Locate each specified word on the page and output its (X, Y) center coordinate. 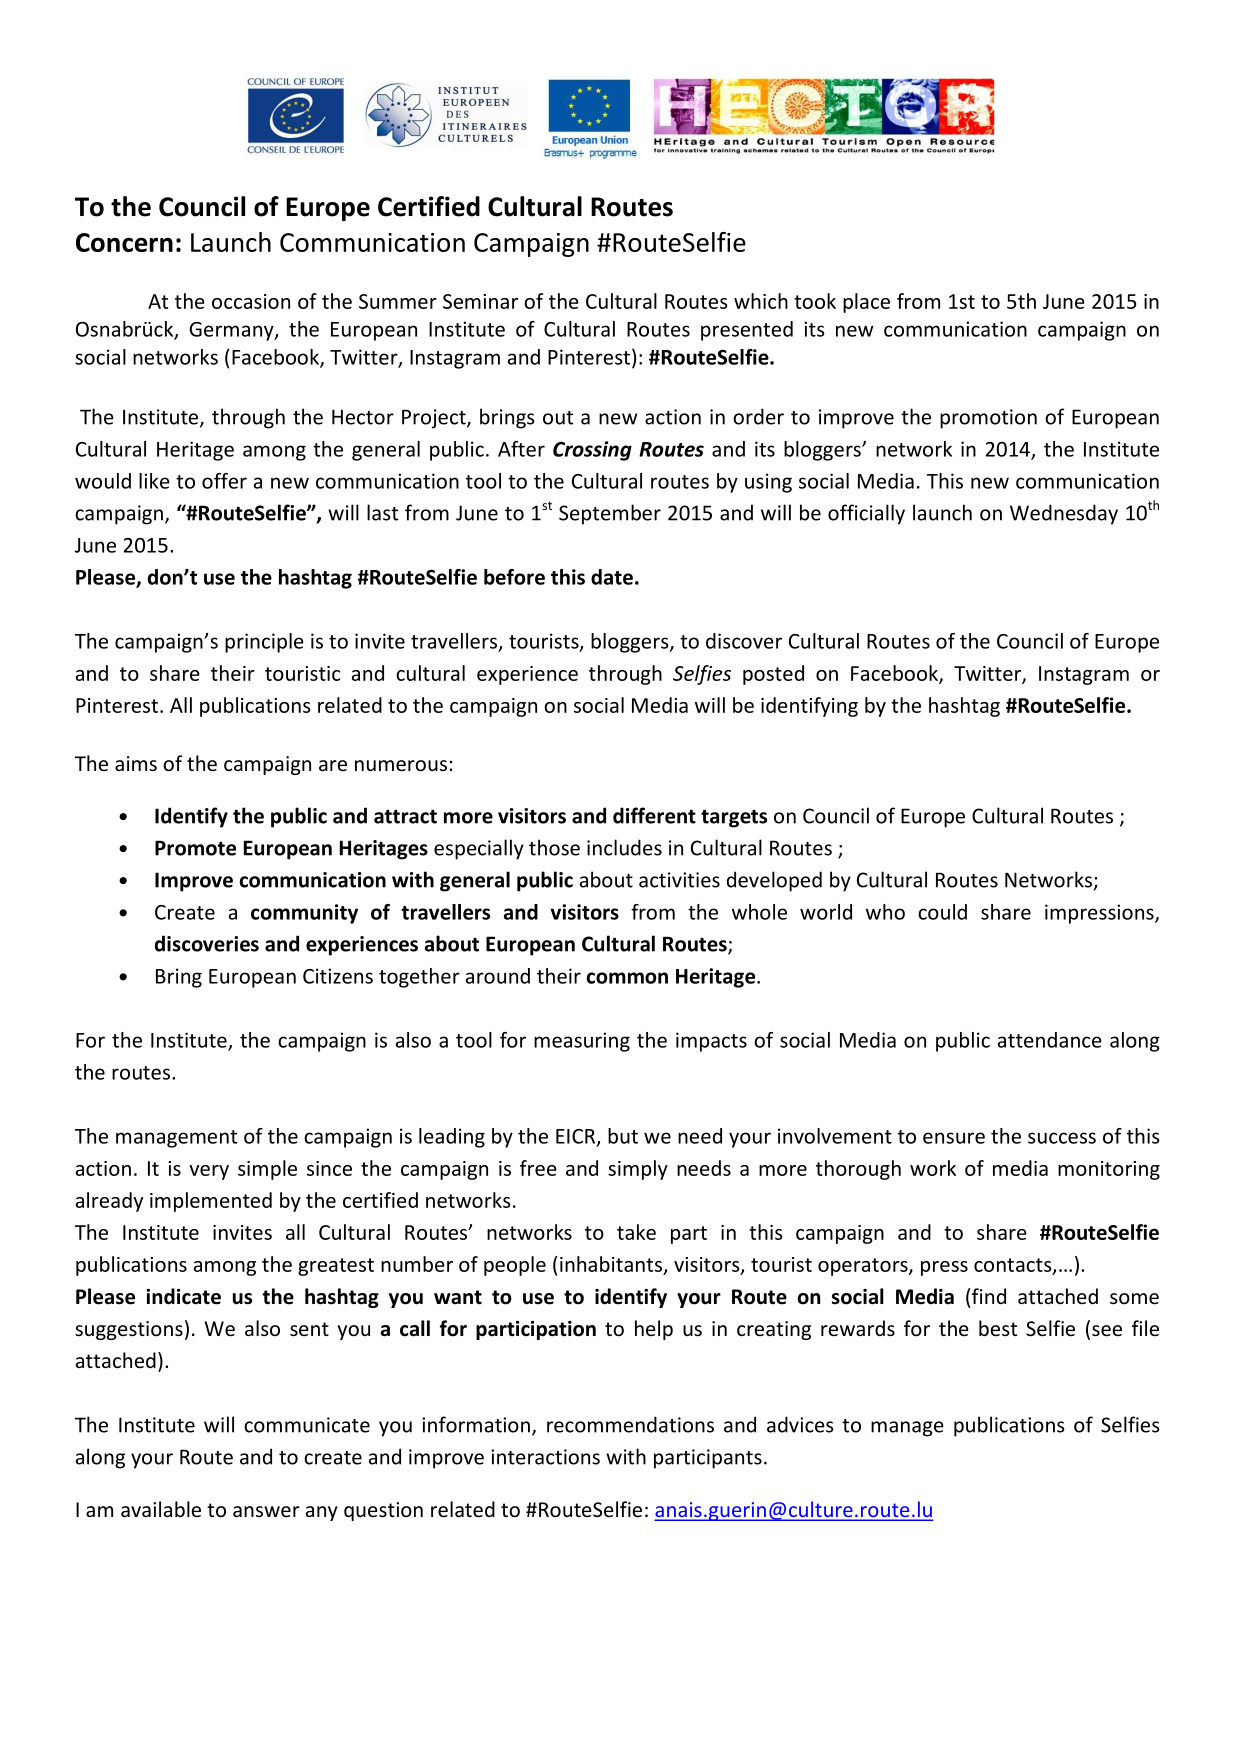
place (866, 303)
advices (800, 1424)
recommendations (630, 1424)
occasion (251, 301)
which (761, 301)
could (942, 912)
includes (624, 847)
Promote (195, 848)
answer (266, 1512)
